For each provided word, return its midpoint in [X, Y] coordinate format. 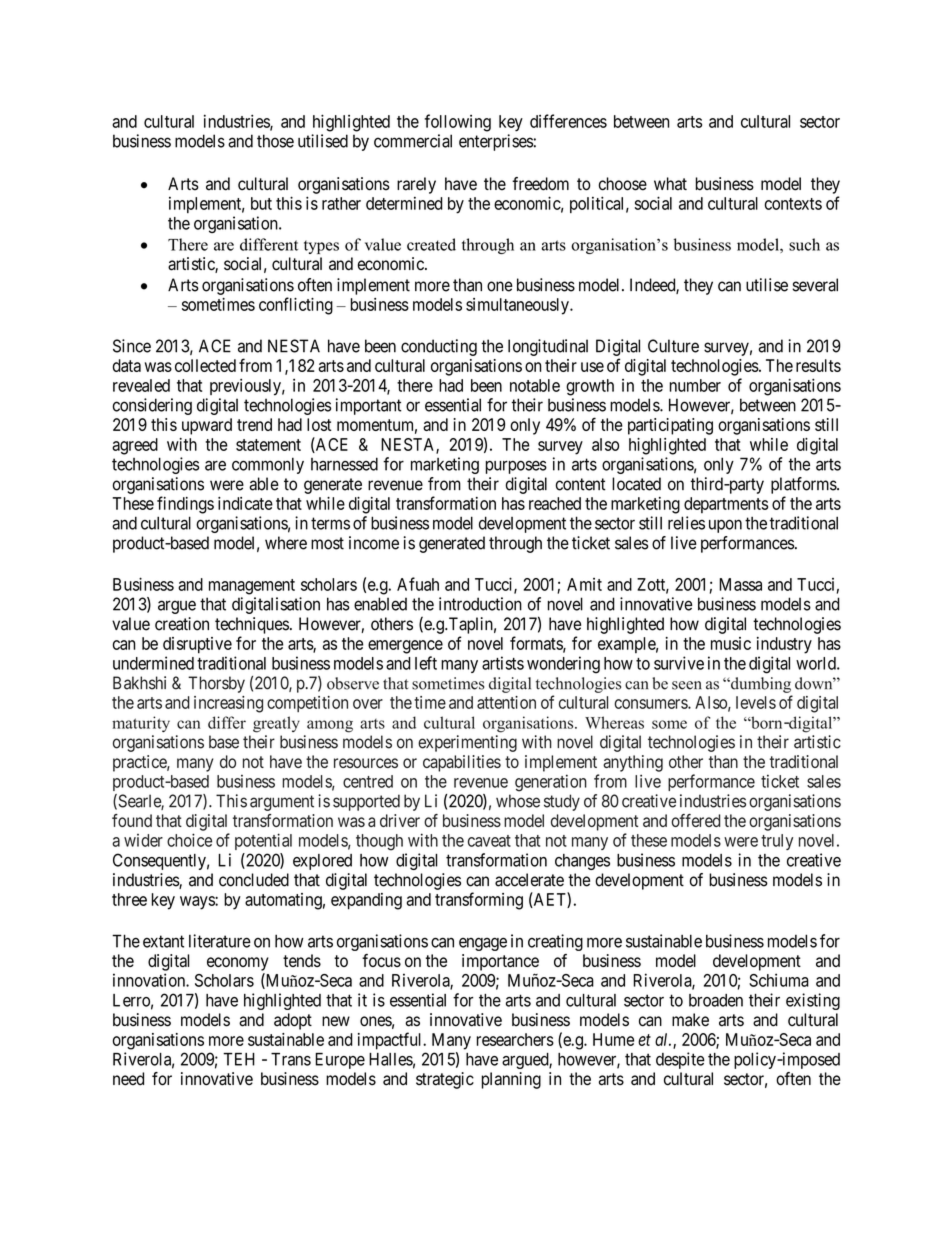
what [670, 184]
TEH [239, 1059]
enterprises [496, 142]
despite [680, 1060]
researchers [515, 1039]
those [275, 141]
